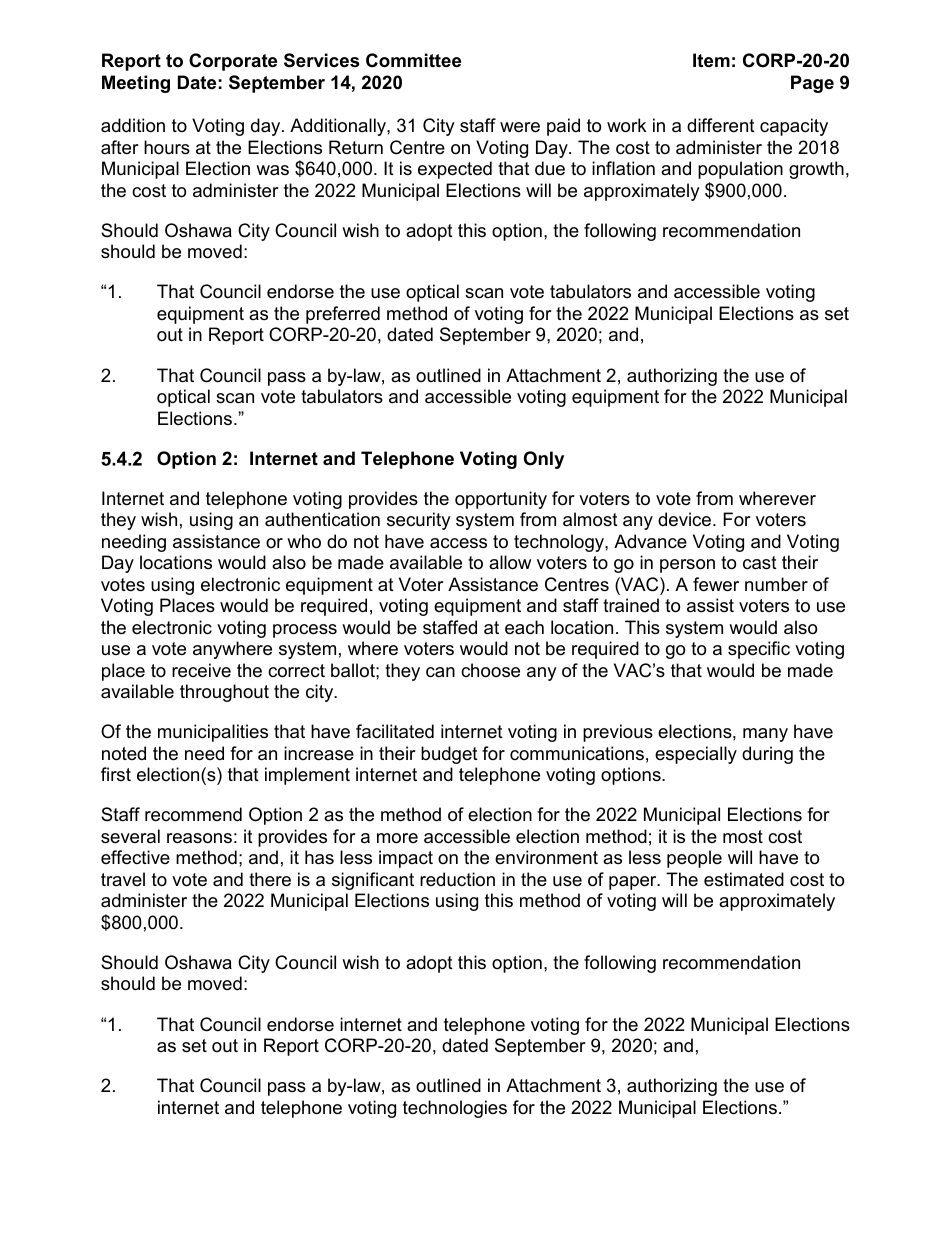  I want to click on Meeting, so click(136, 84).
